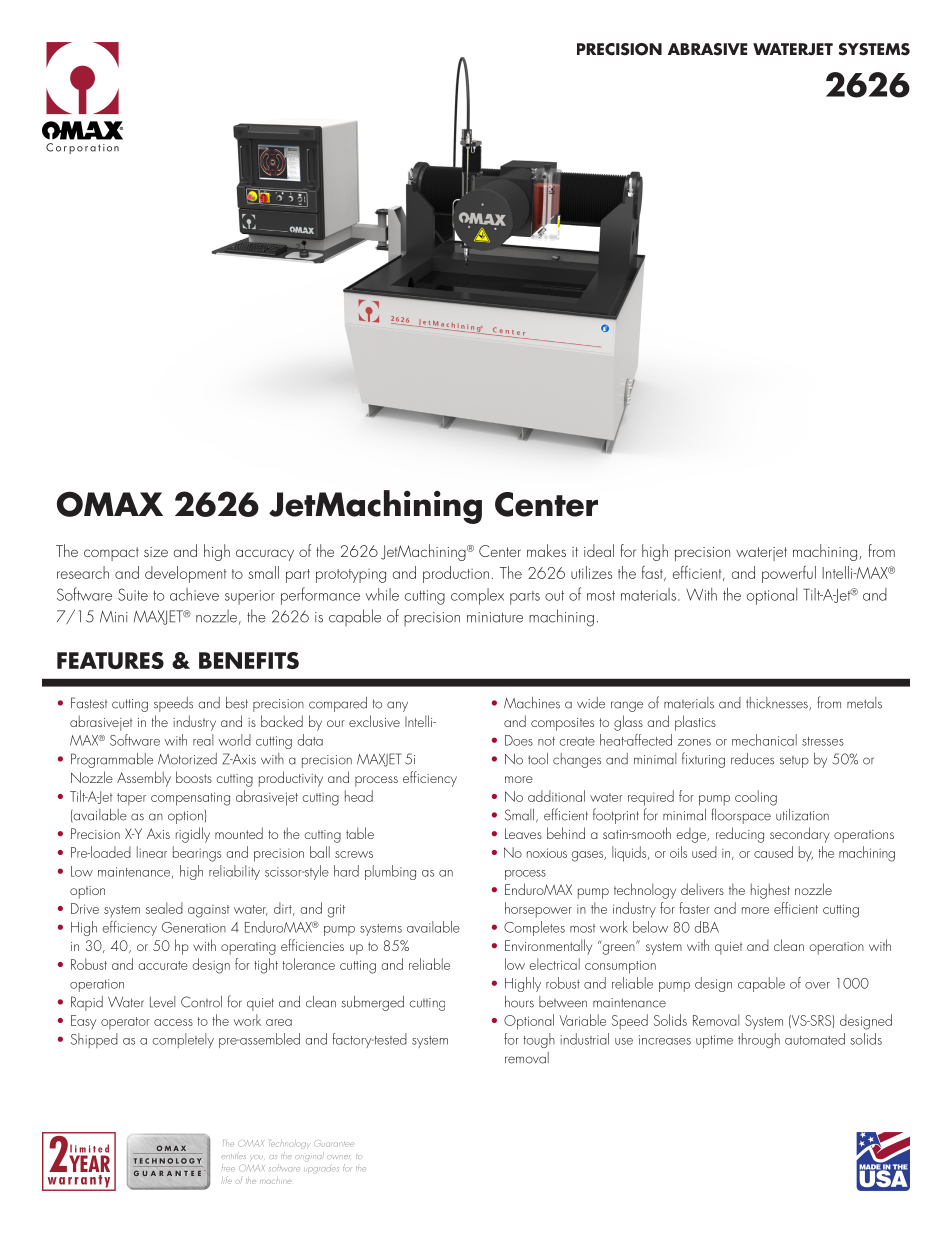  Describe the element at coordinates (759, 1040) in the screenshot. I see `through` at that location.
